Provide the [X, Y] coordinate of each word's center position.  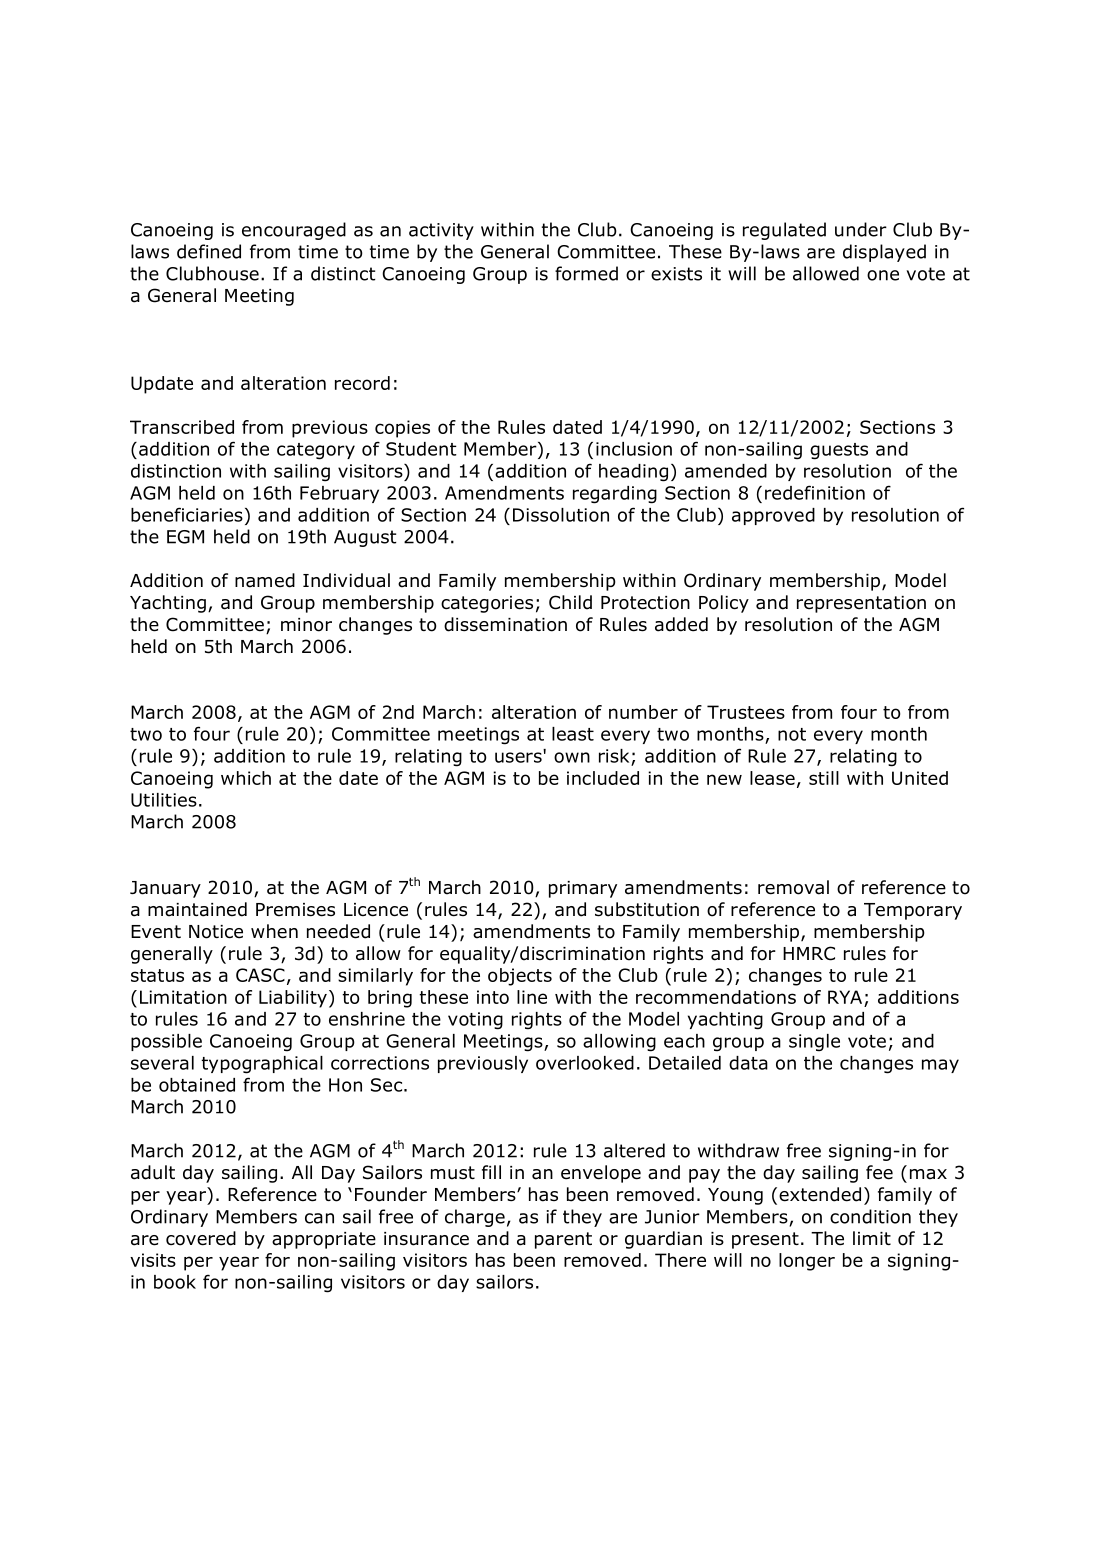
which [246, 778]
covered [201, 1238]
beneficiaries [187, 514]
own [572, 757]
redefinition [815, 492]
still [824, 778]
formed [586, 273]
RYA [845, 997]
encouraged [294, 231]
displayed [884, 253]
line [532, 997]
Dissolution [561, 515]
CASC [260, 975]
